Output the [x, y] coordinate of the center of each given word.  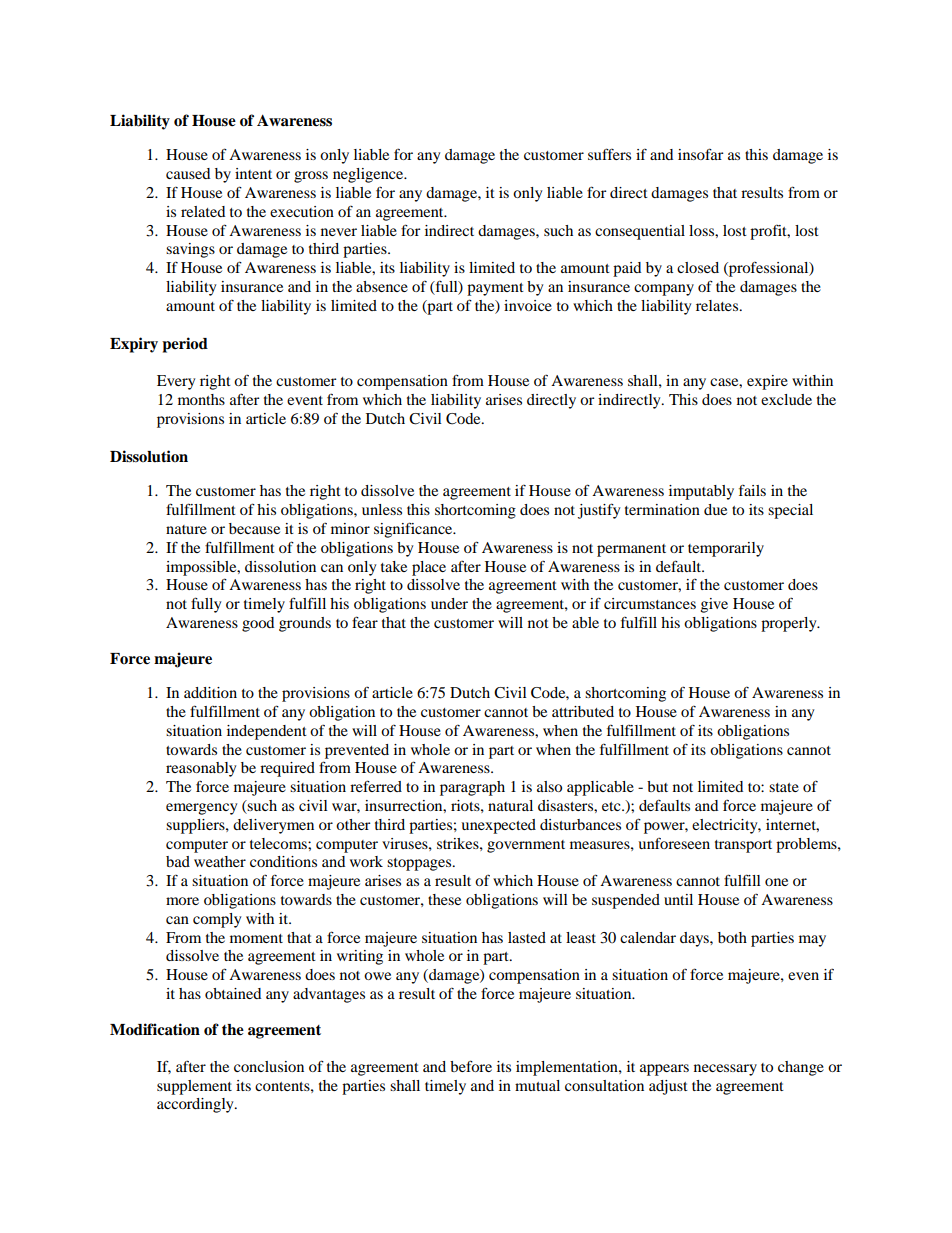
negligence [369, 175]
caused [188, 173]
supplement [194, 1087]
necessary [725, 1070]
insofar [701, 154]
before [471, 1066]
